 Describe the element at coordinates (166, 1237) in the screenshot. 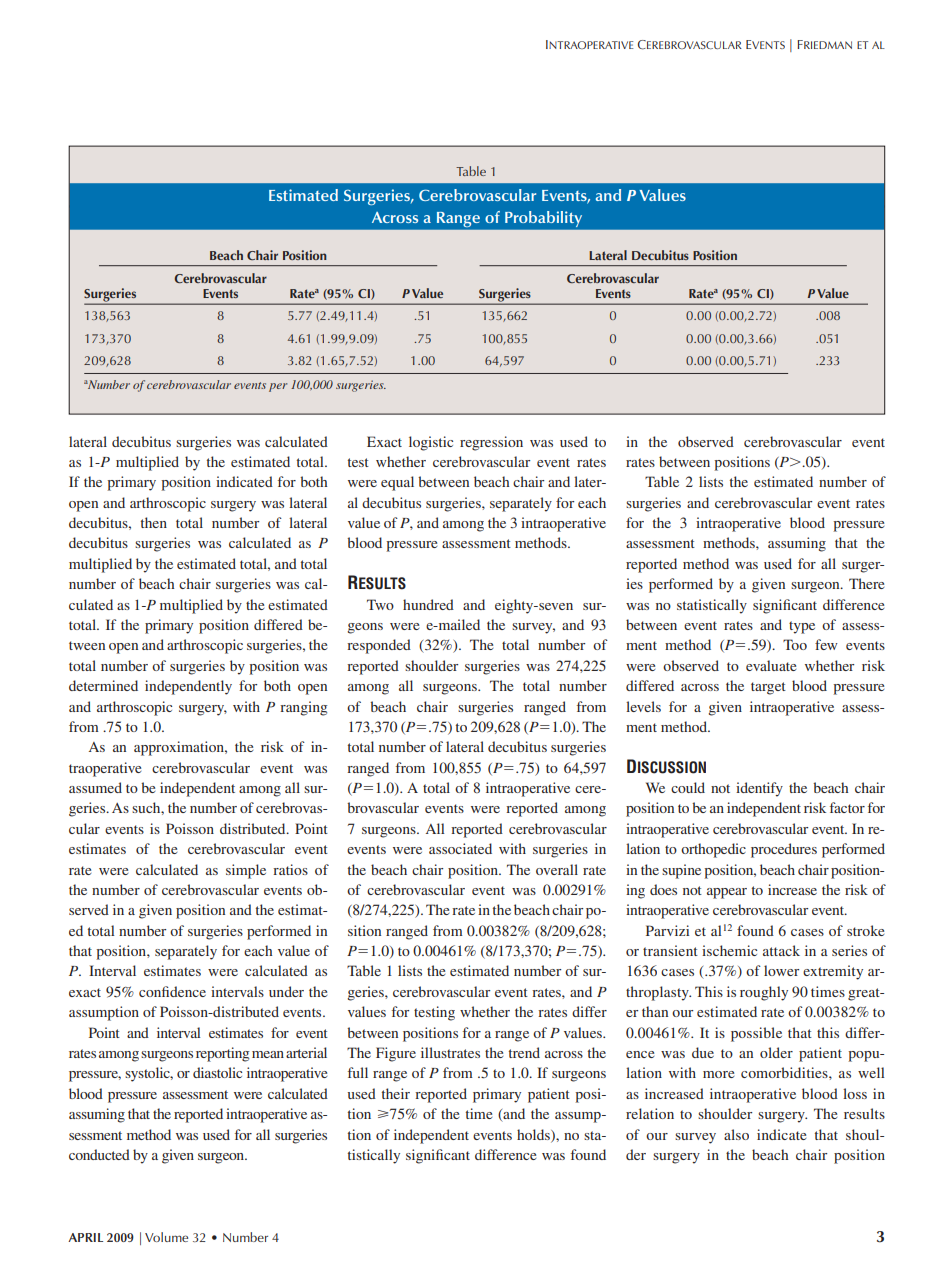

I see `Volume` at that location.
